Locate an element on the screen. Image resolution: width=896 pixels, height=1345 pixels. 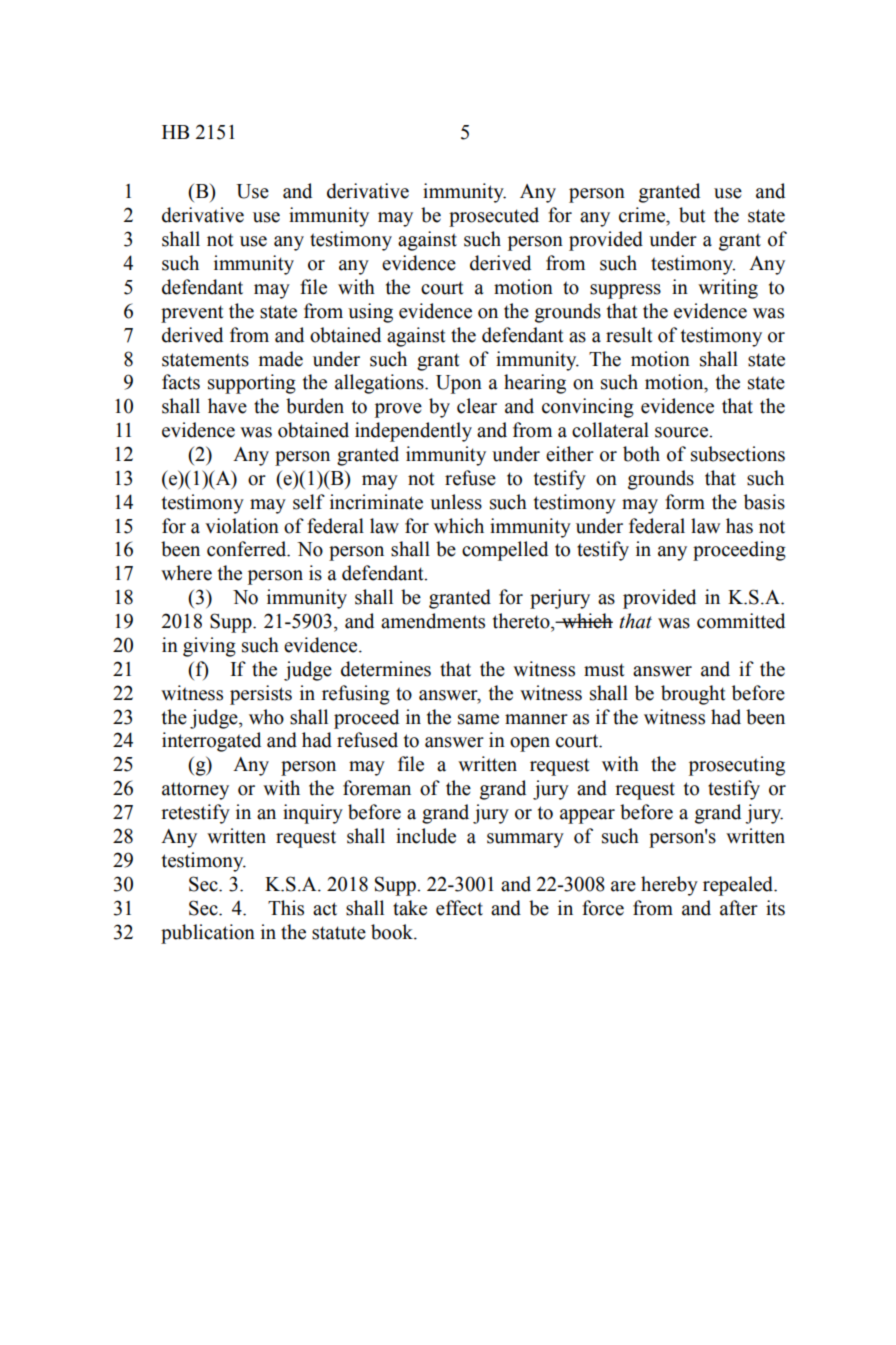
where is located at coordinates (186, 573).
